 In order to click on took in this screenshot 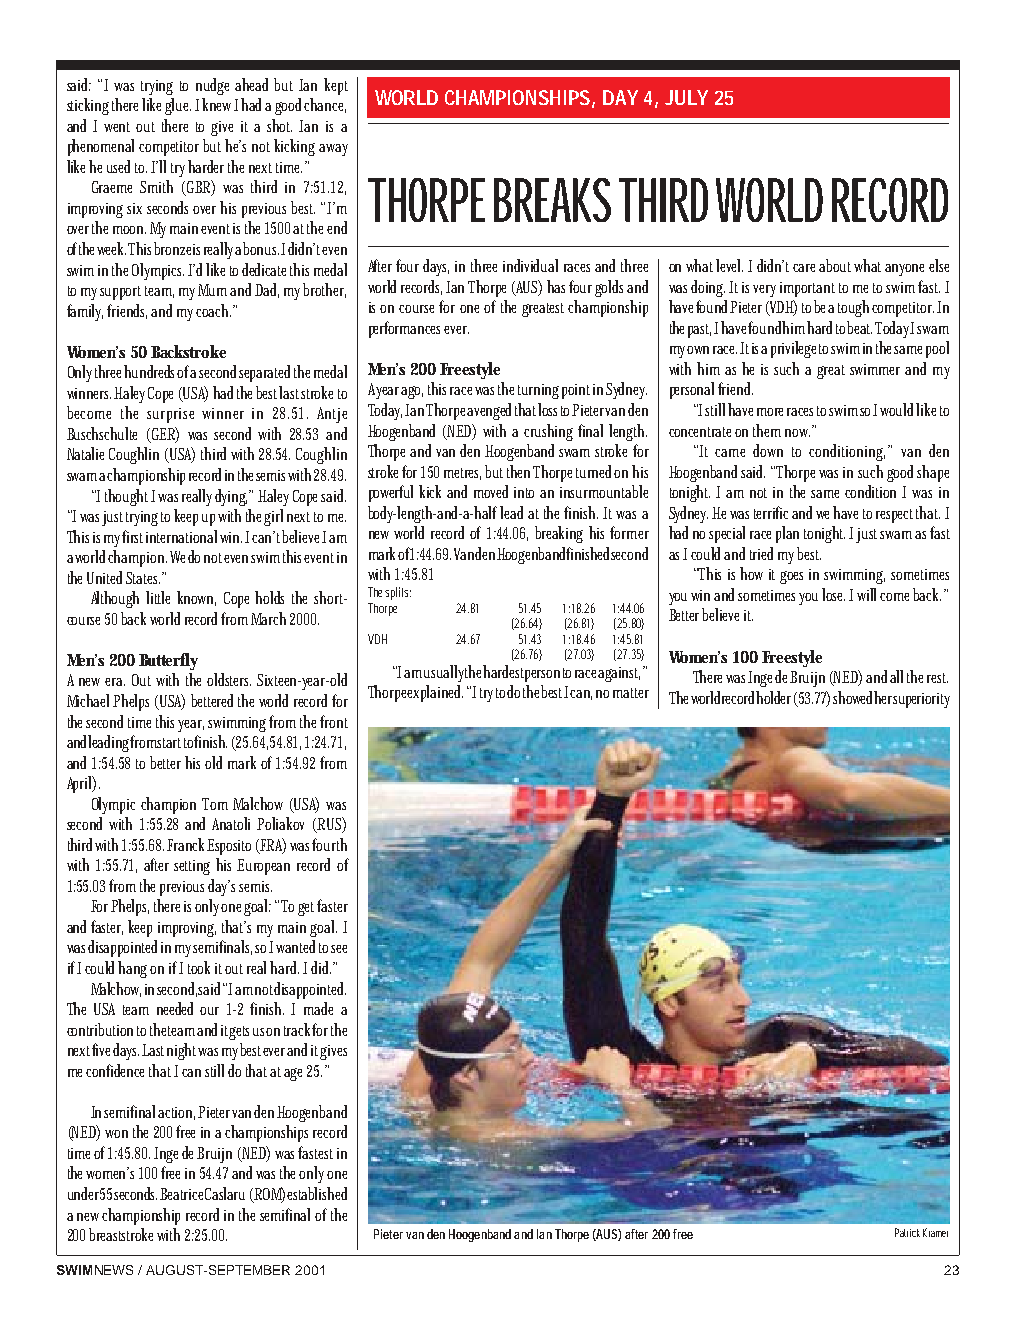, I will do `click(199, 967)`.
